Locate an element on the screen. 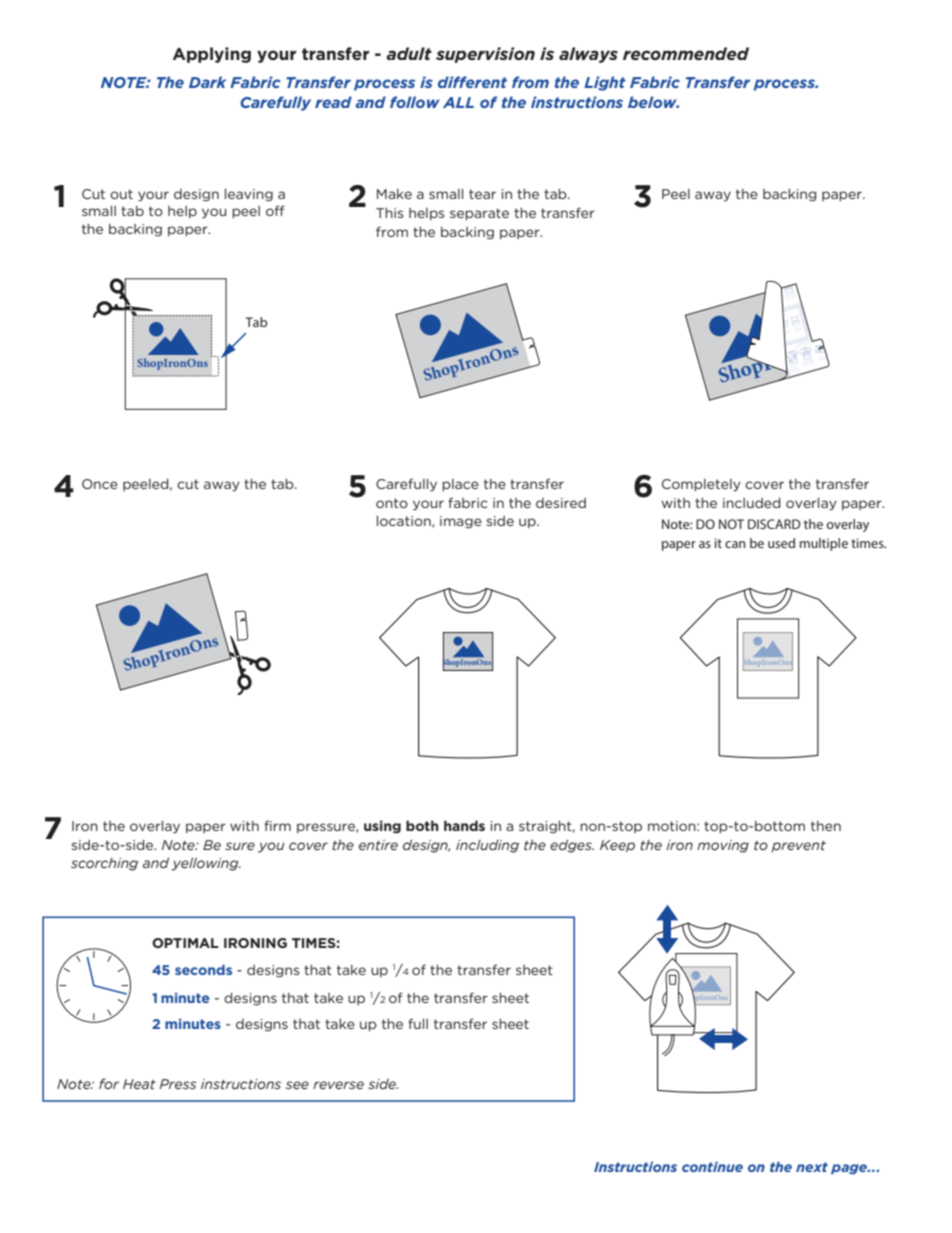  Heat is located at coordinates (139, 1084).
